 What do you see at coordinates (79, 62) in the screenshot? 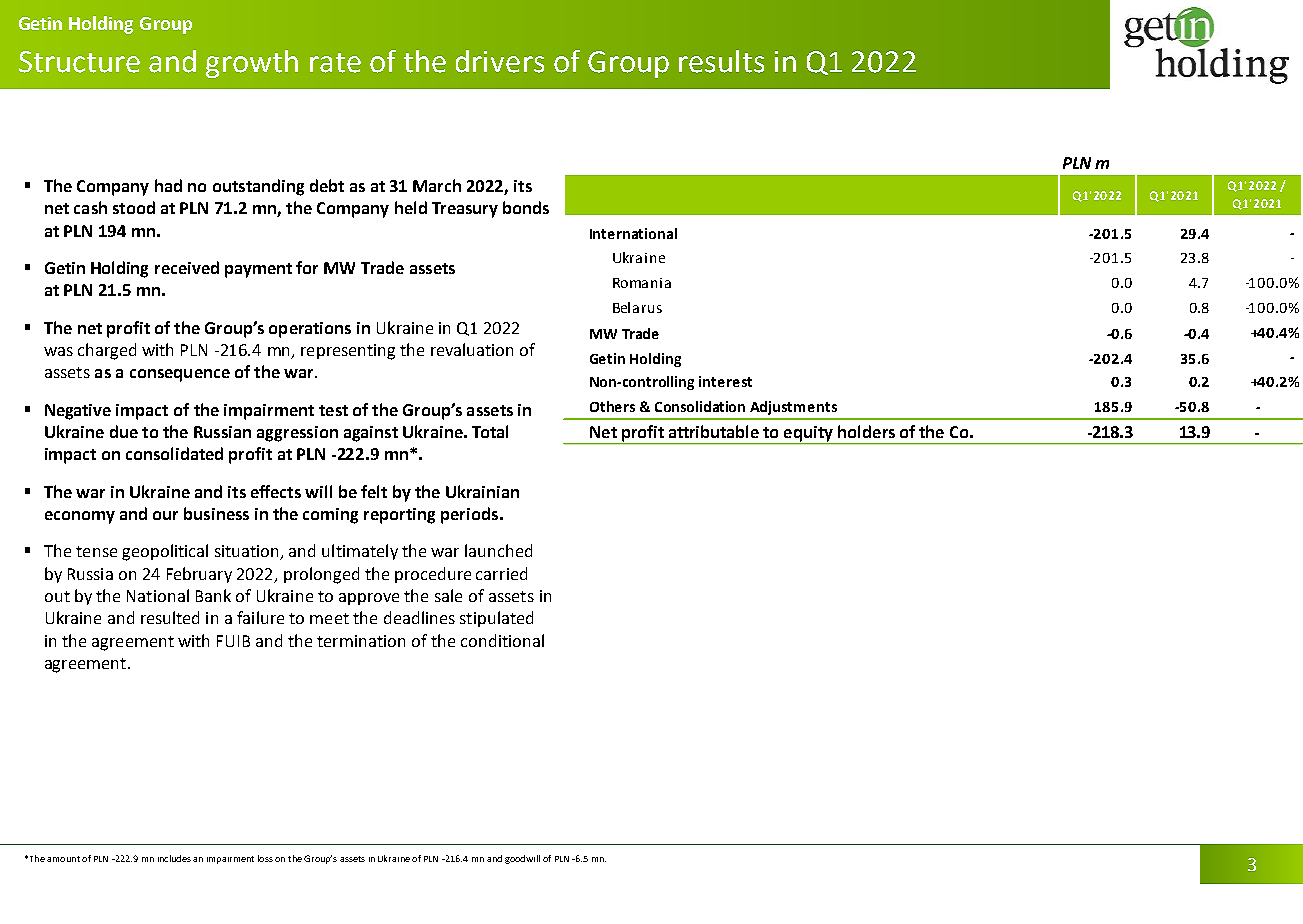
I see `Structure` at bounding box center [79, 62].
